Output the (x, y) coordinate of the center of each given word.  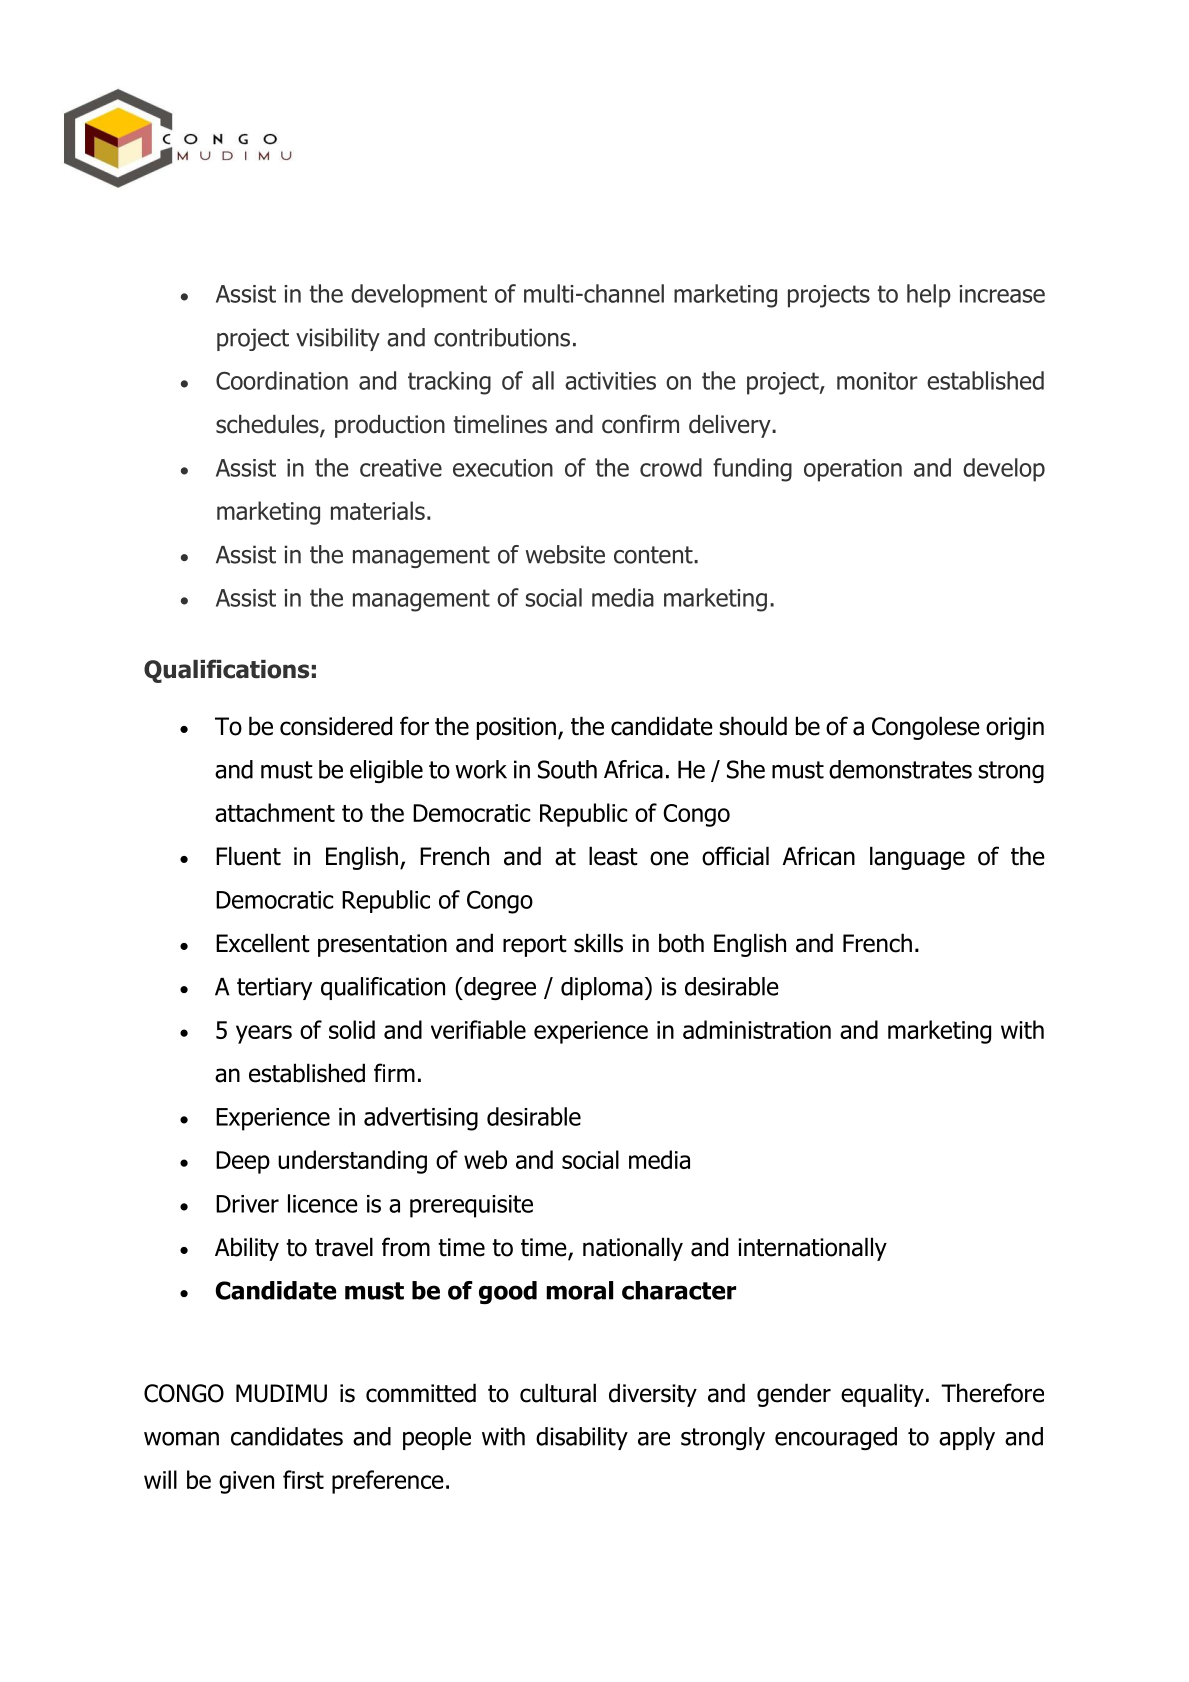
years (264, 1034)
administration (757, 1029)
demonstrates (900, 769)
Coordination (282, 380)
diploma (602, 988)
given (246, 1482)
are (654, 1439)
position (516, 728)
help (929, 296)
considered (336, 726)
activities (610, 381)
